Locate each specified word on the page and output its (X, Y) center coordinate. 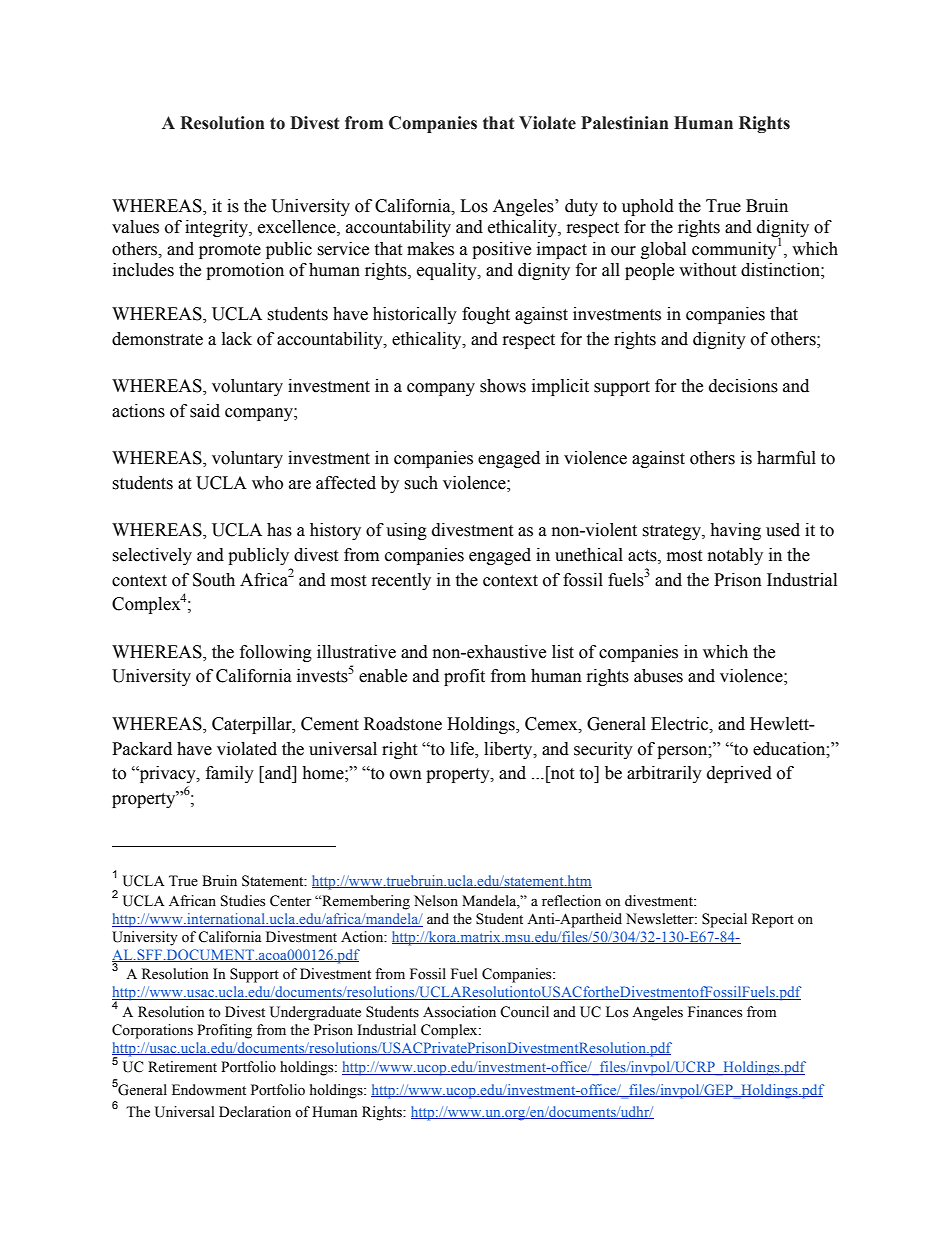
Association (459, 1012)
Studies (243, 901)
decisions (743, 386)
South (214, 580)
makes (430, 249)
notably (735, 556)
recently (401, 581)
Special (724, 920)
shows (503, 386)
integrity (217, 228)
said (205, 411)
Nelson (436, 901)
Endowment (209, 1090)
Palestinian (625, 123)
